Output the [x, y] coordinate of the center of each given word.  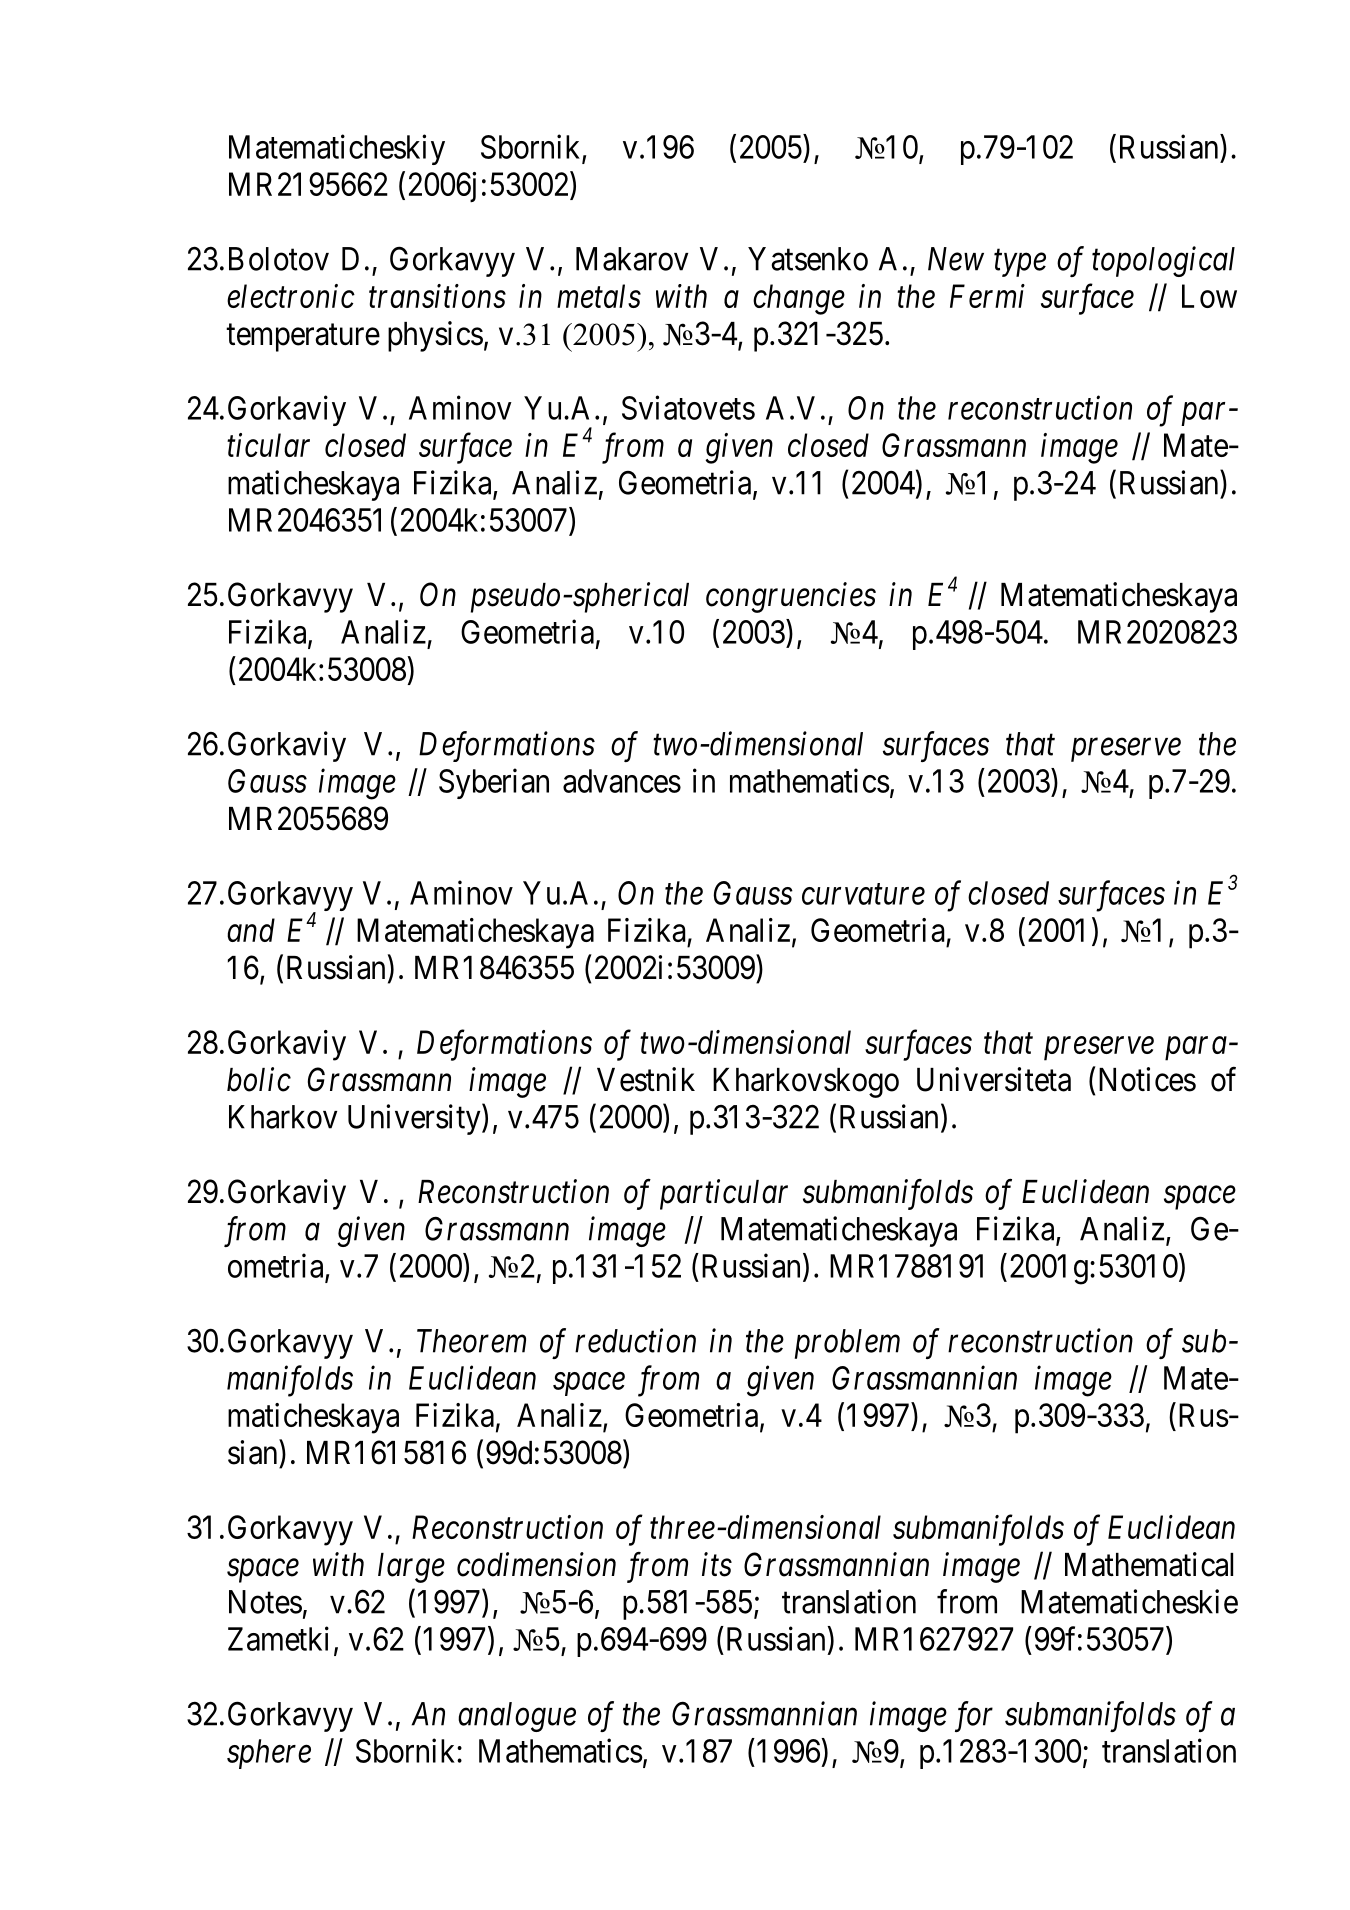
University [415, 1119]
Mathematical [1149, 1564]
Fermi [987, 296]
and [251, 930]
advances [622, 781]
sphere [269, 1754]
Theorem [471, 1341]
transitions [437, 296]
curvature [863, 895]
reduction [635, 1340]
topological [1163, 261]
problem [847, 1344]
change [799, 299]
